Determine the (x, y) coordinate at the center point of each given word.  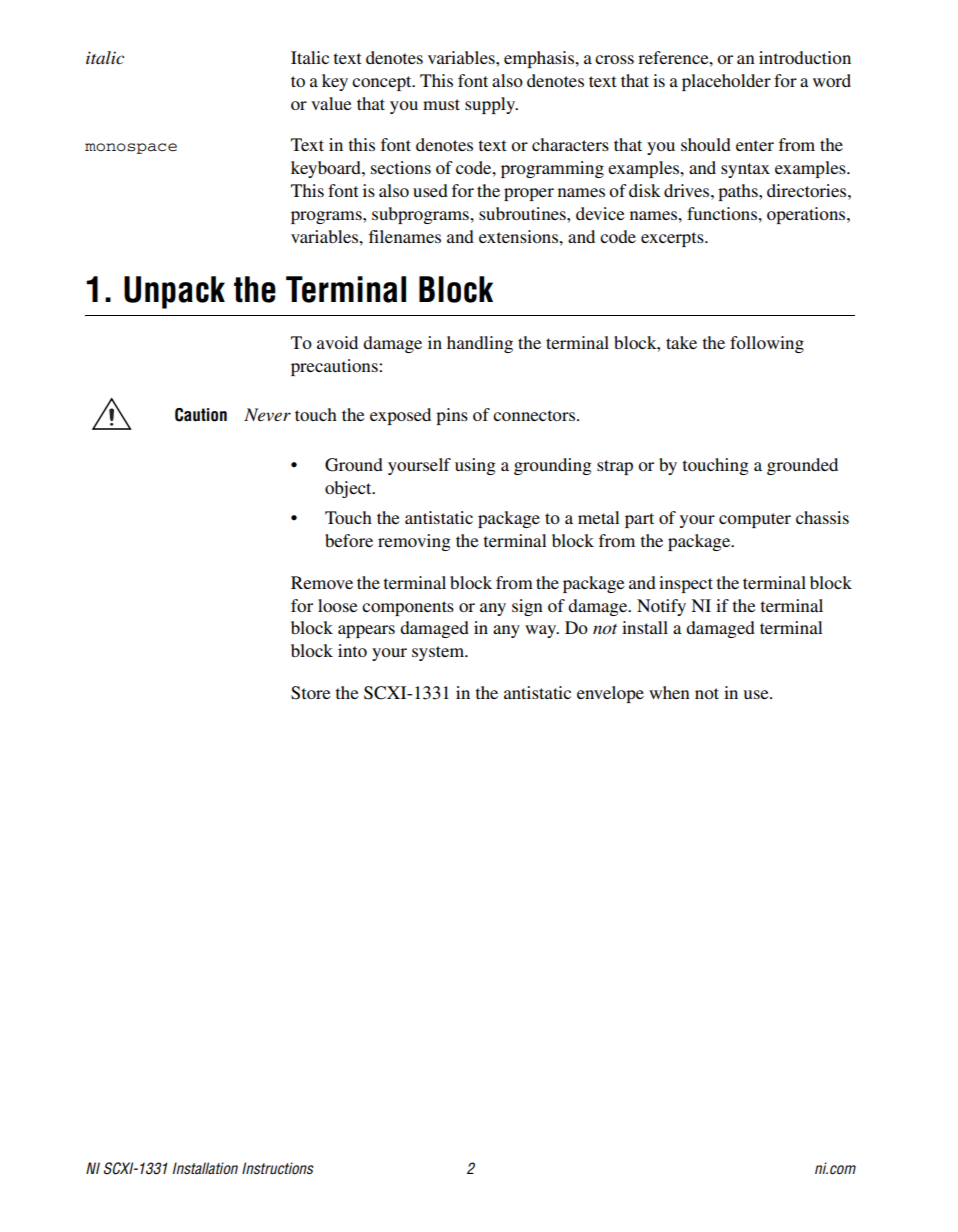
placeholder (726, 82)
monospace (131, 148)
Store (311, 693)
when (669, 692)
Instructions (278, 1168)
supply (491, 105)
